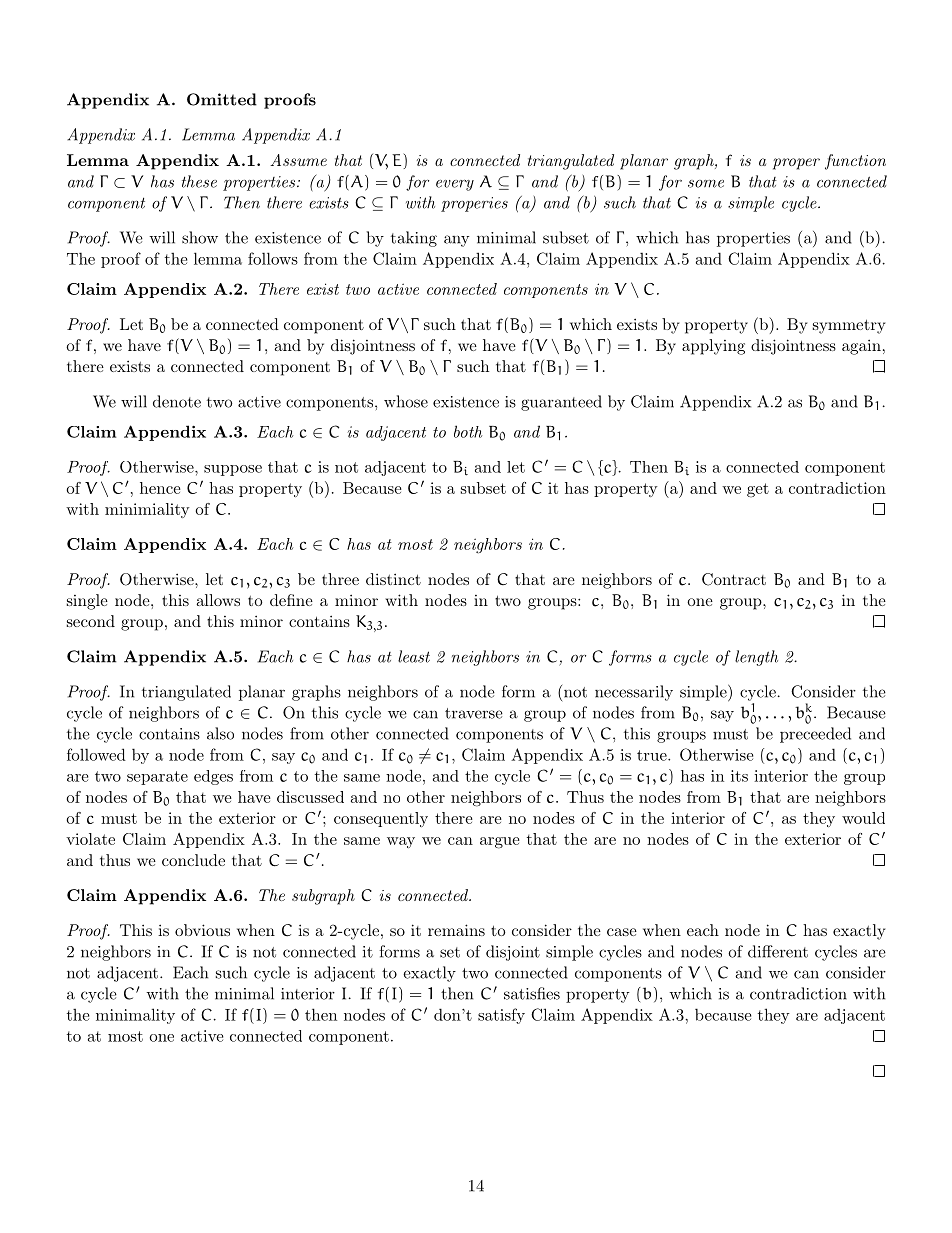 The image size is (952, 1233). What do you see at coordinates (177, 401) in the document?
I see `denote` at bounding box center [177, 401].
